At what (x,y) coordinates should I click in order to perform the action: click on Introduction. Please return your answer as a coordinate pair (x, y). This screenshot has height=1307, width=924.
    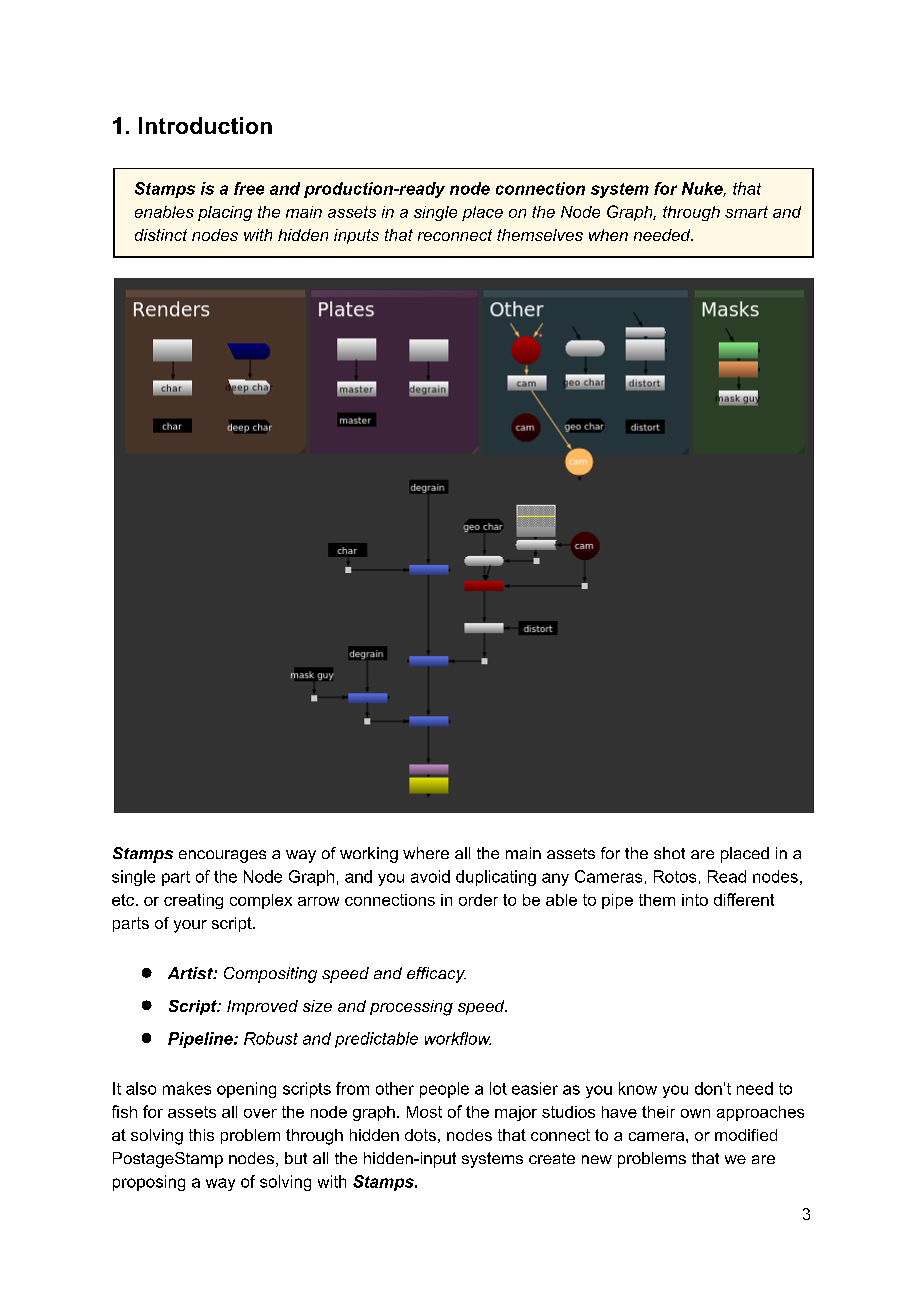
    Looking at the image, I should click on (205, 125).
